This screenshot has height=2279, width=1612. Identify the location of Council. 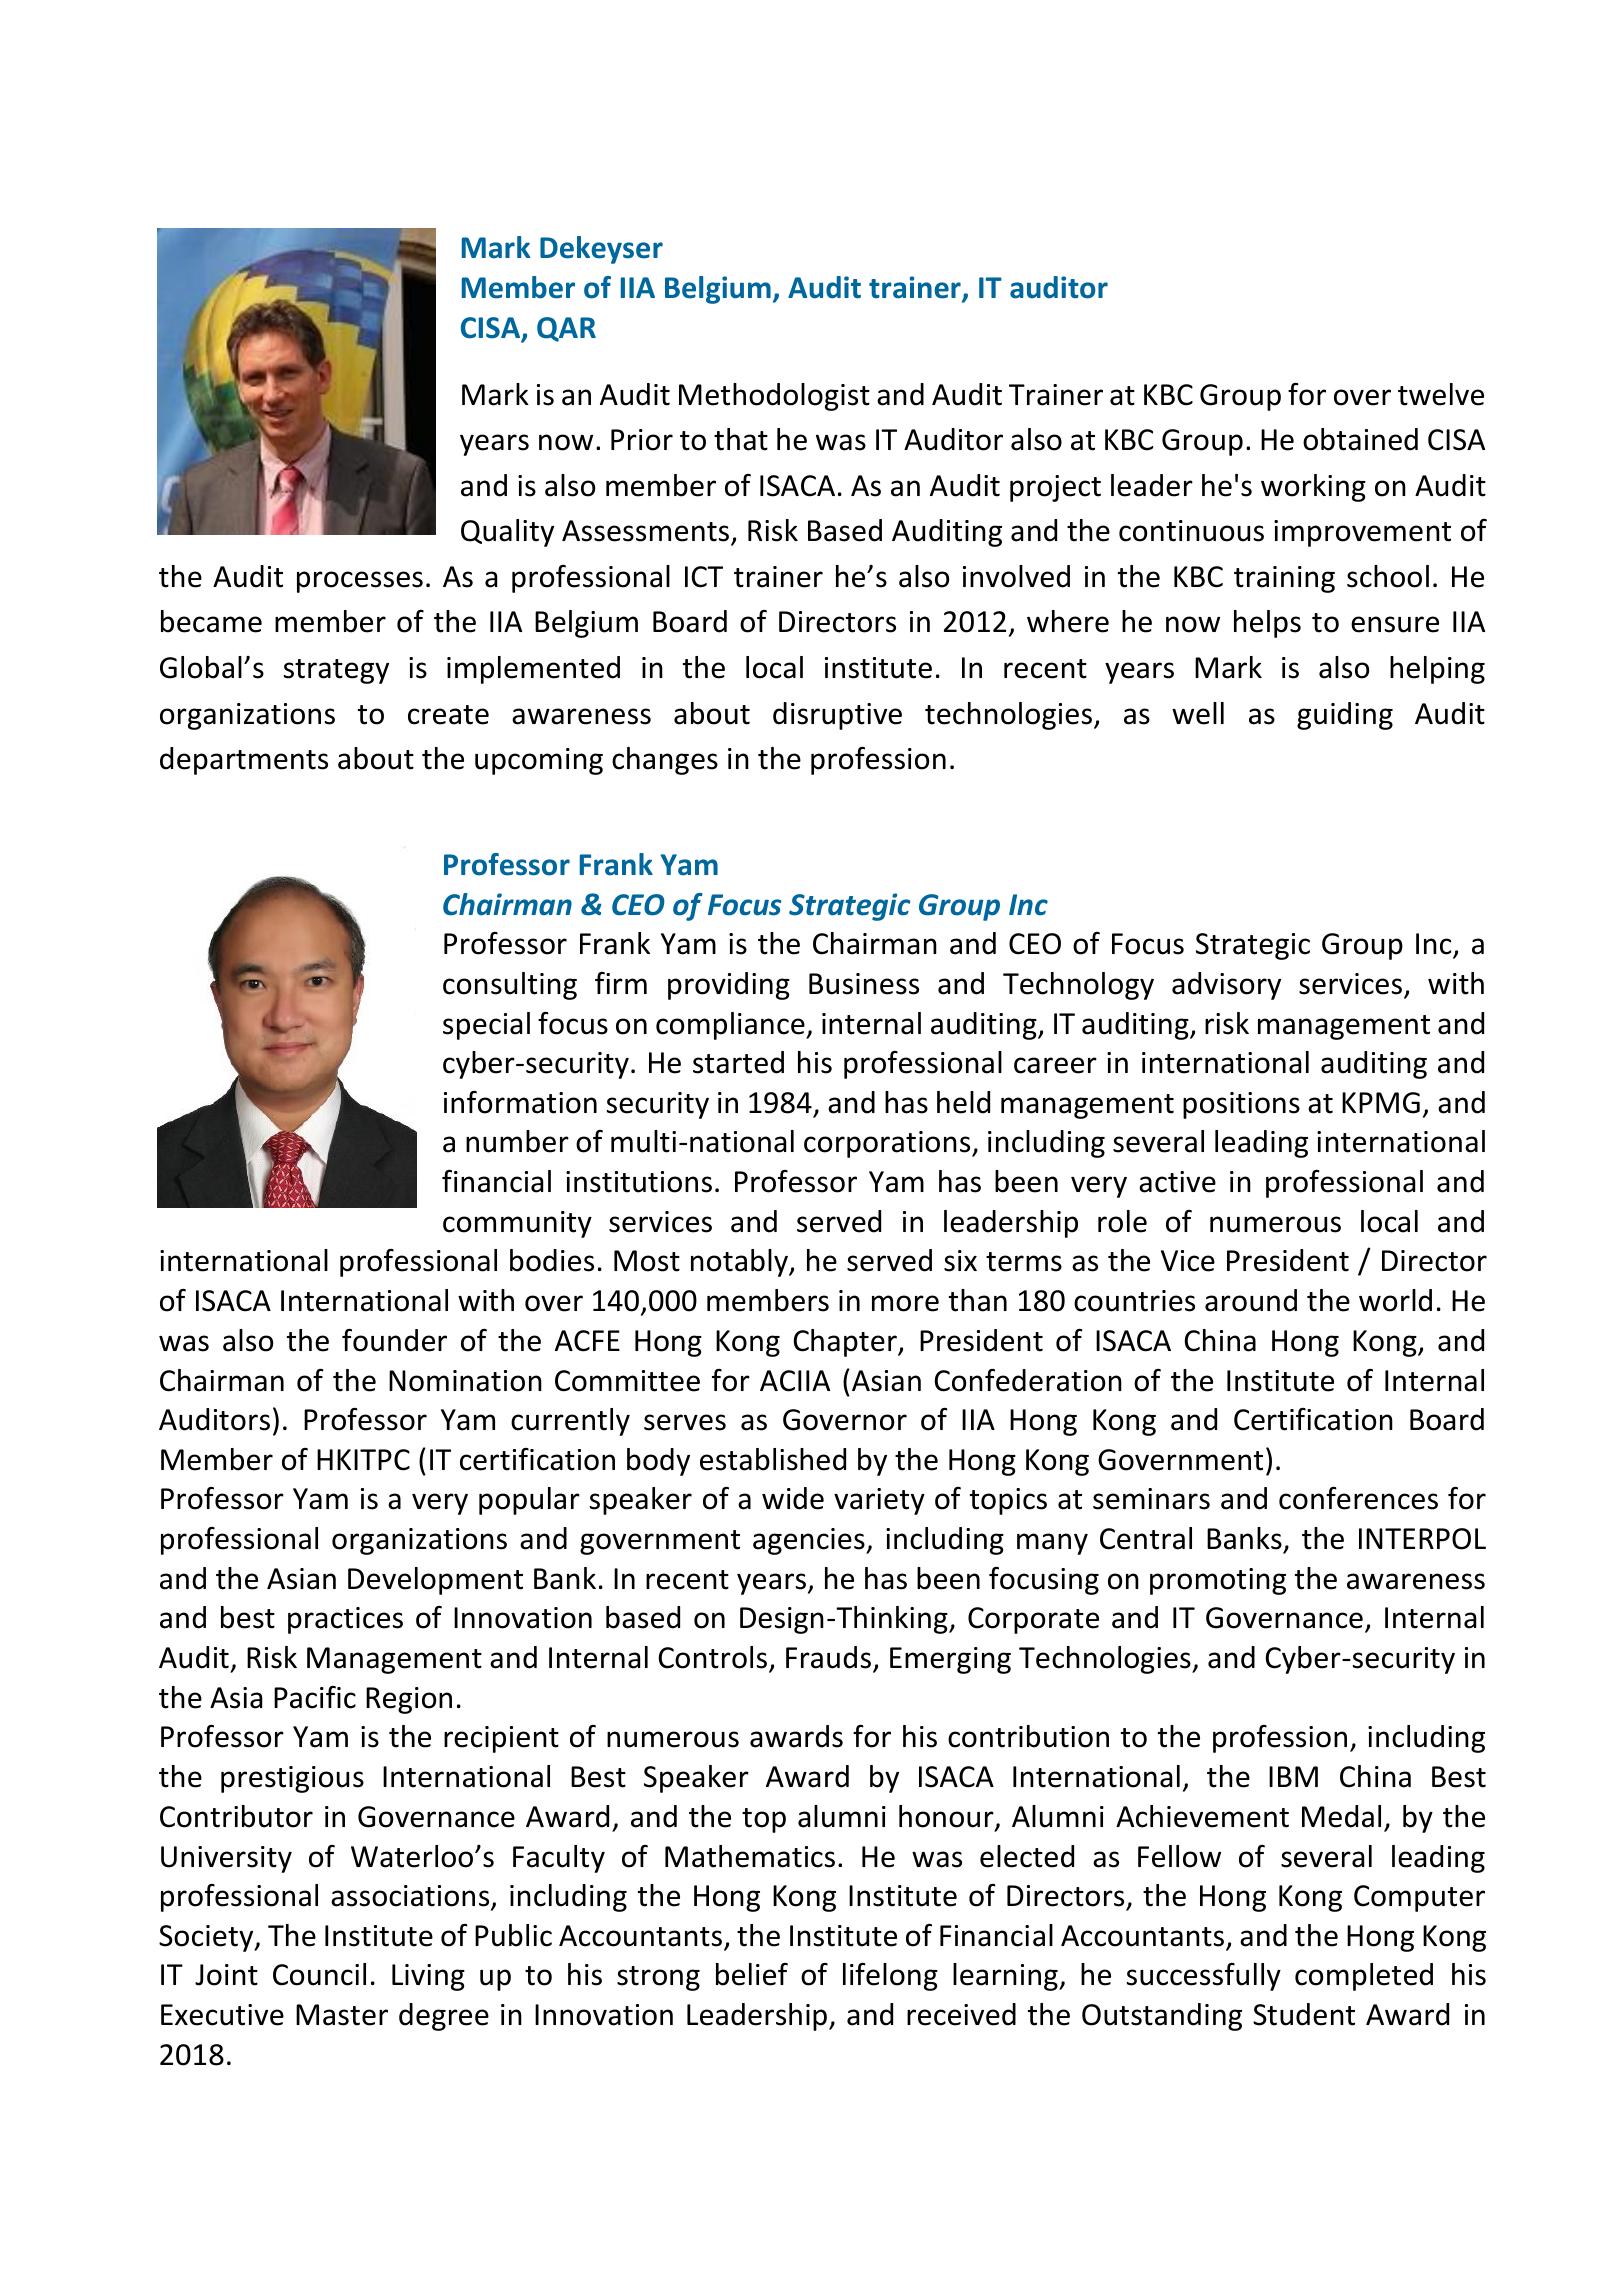
(319, 1974).
